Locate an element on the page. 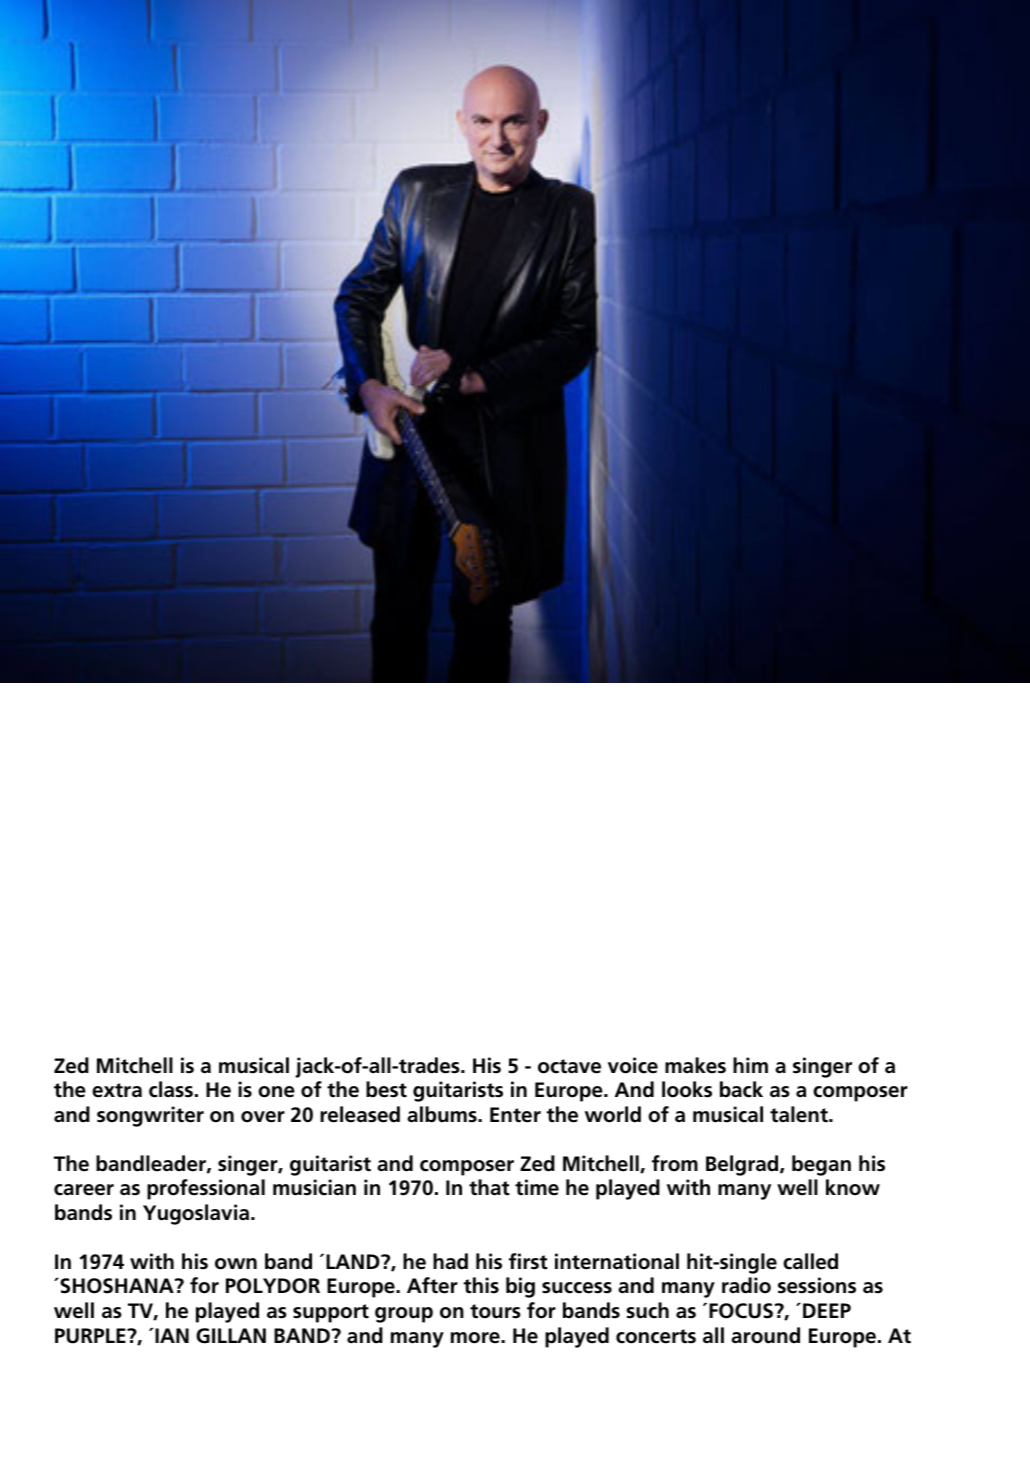 This page has width=1030, height=1457. that is located at coordinates (489, 1187).
